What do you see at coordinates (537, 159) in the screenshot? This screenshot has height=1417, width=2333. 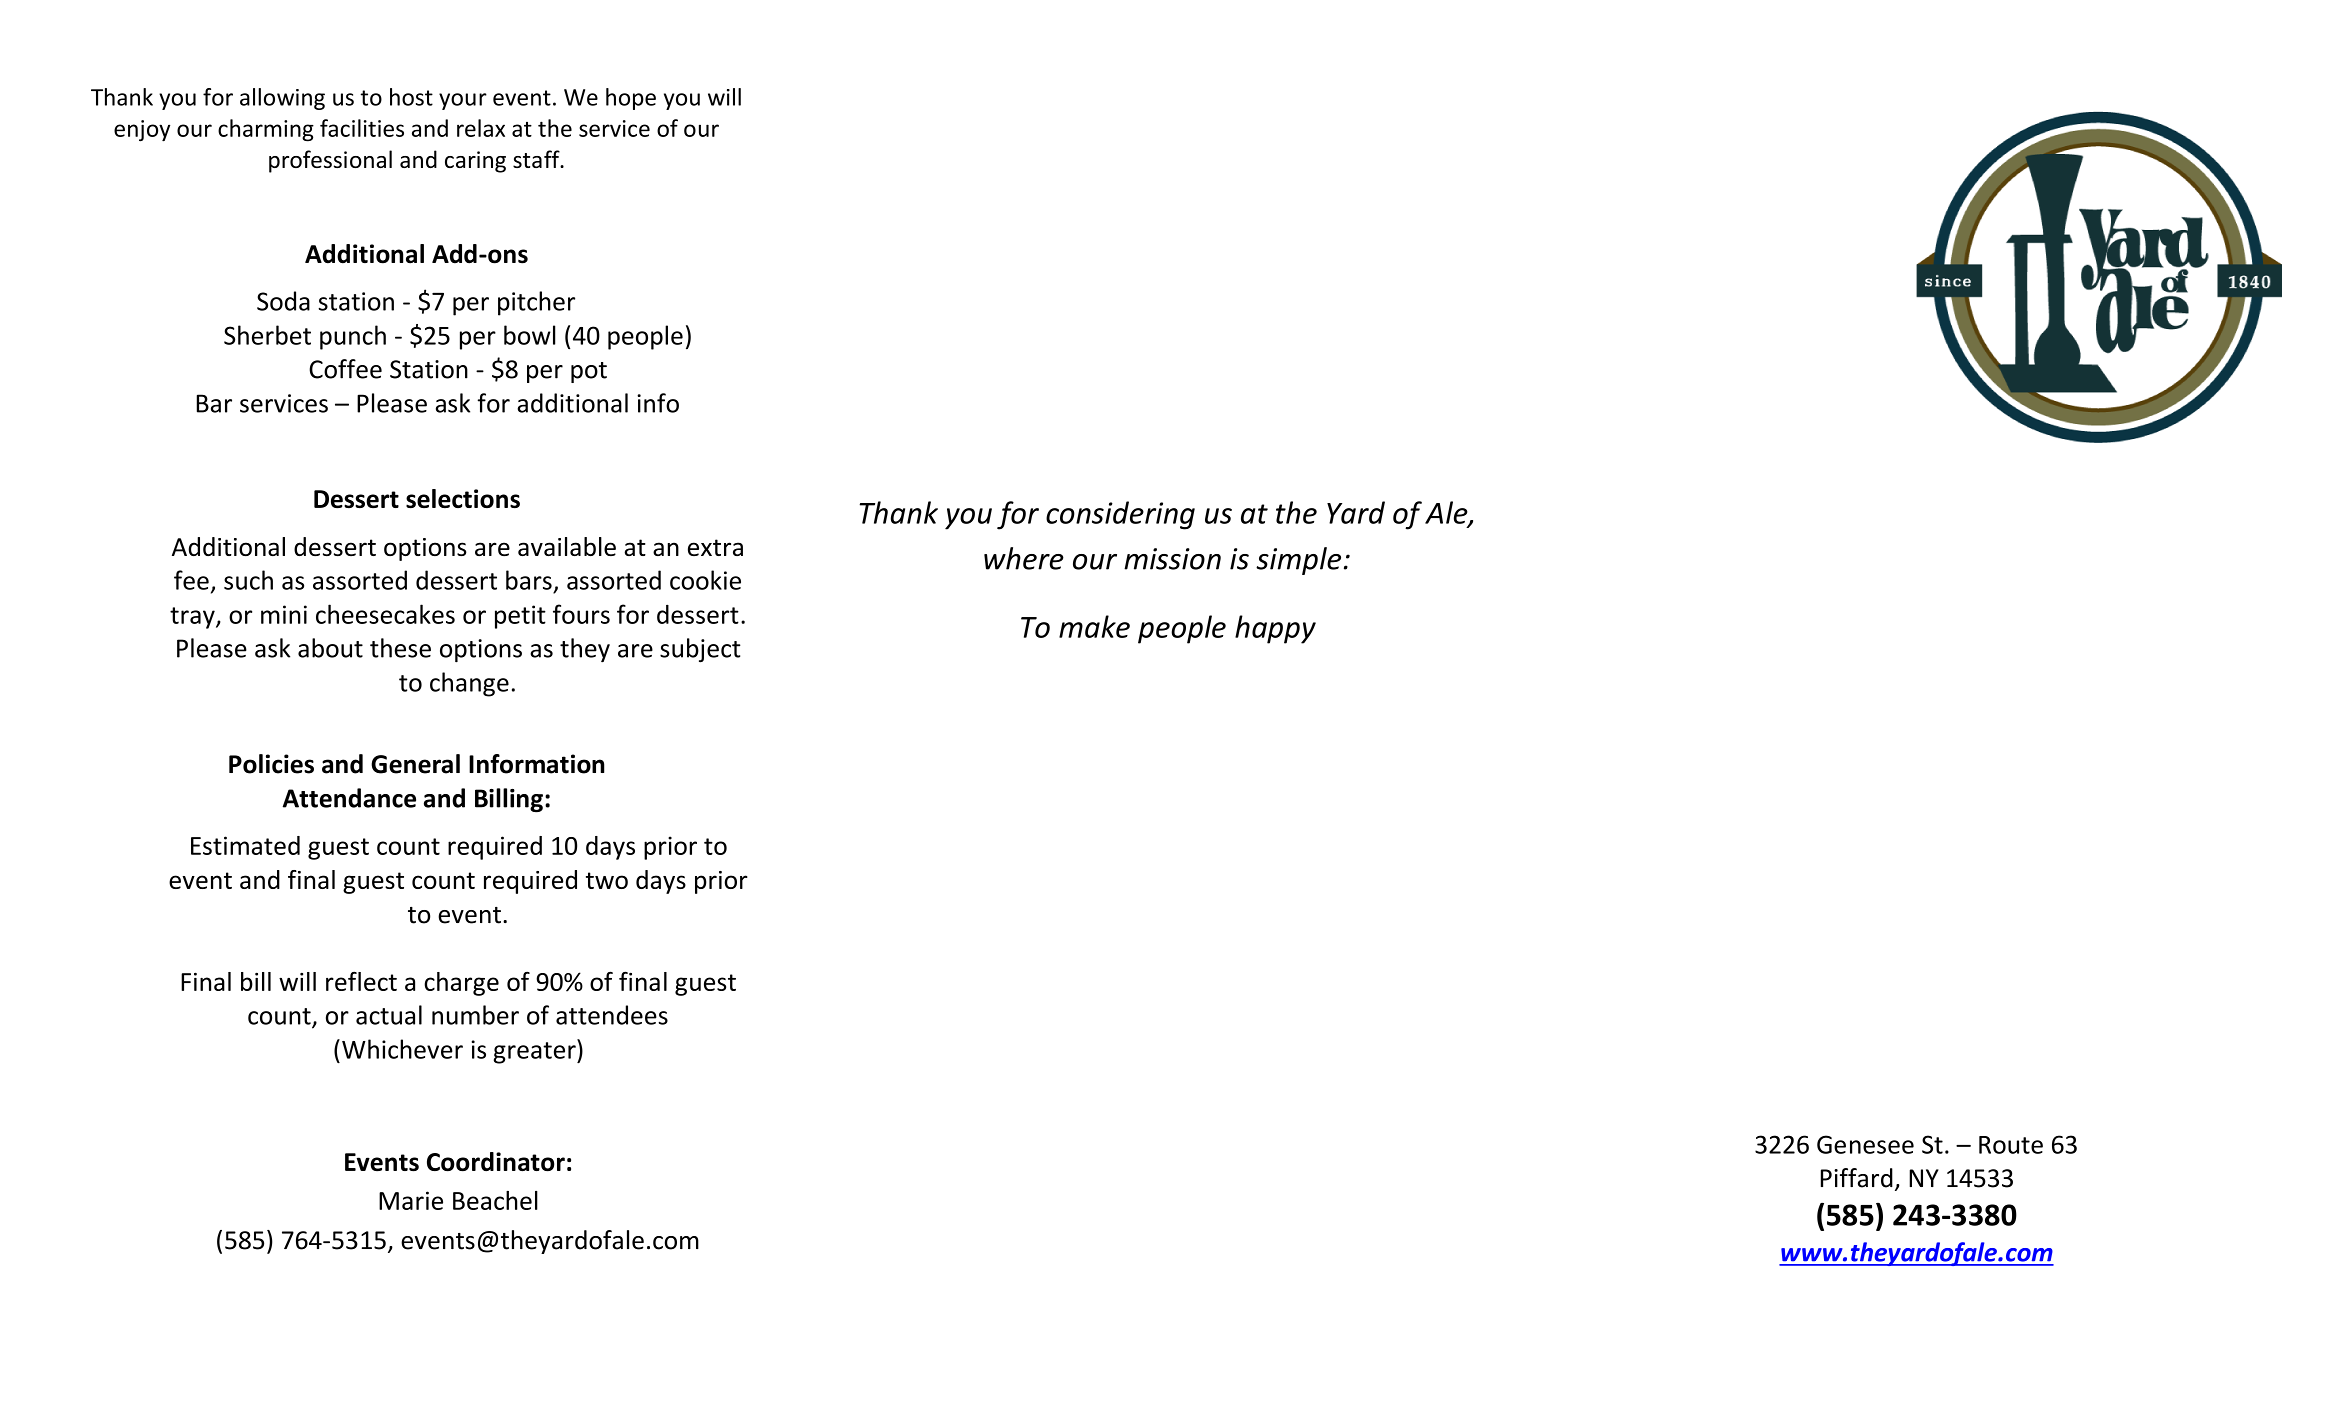 I see `staff` at bounding box center [537, 159].
